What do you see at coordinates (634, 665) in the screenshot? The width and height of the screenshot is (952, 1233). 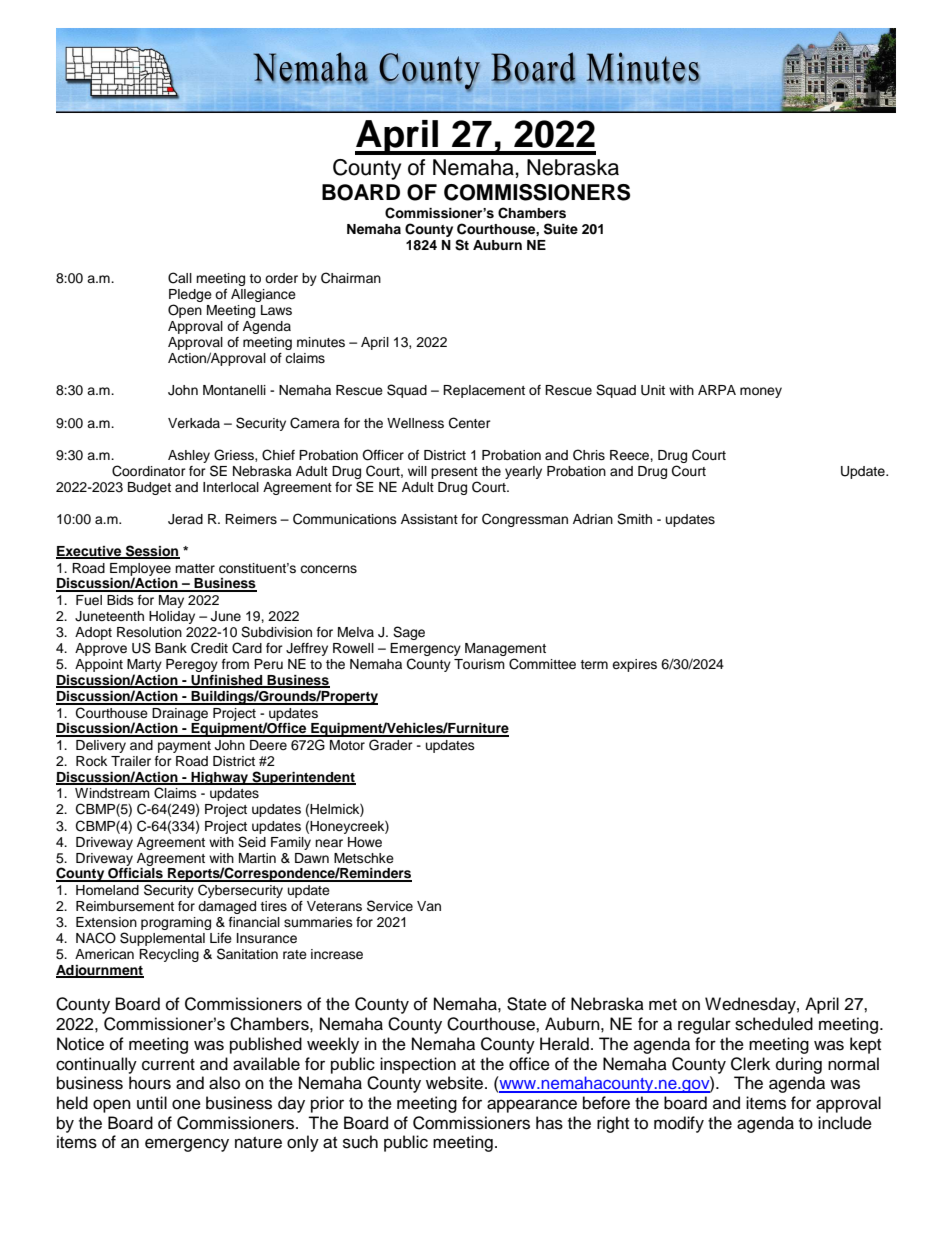 I see `expires` at bounding box center [634, 665].
